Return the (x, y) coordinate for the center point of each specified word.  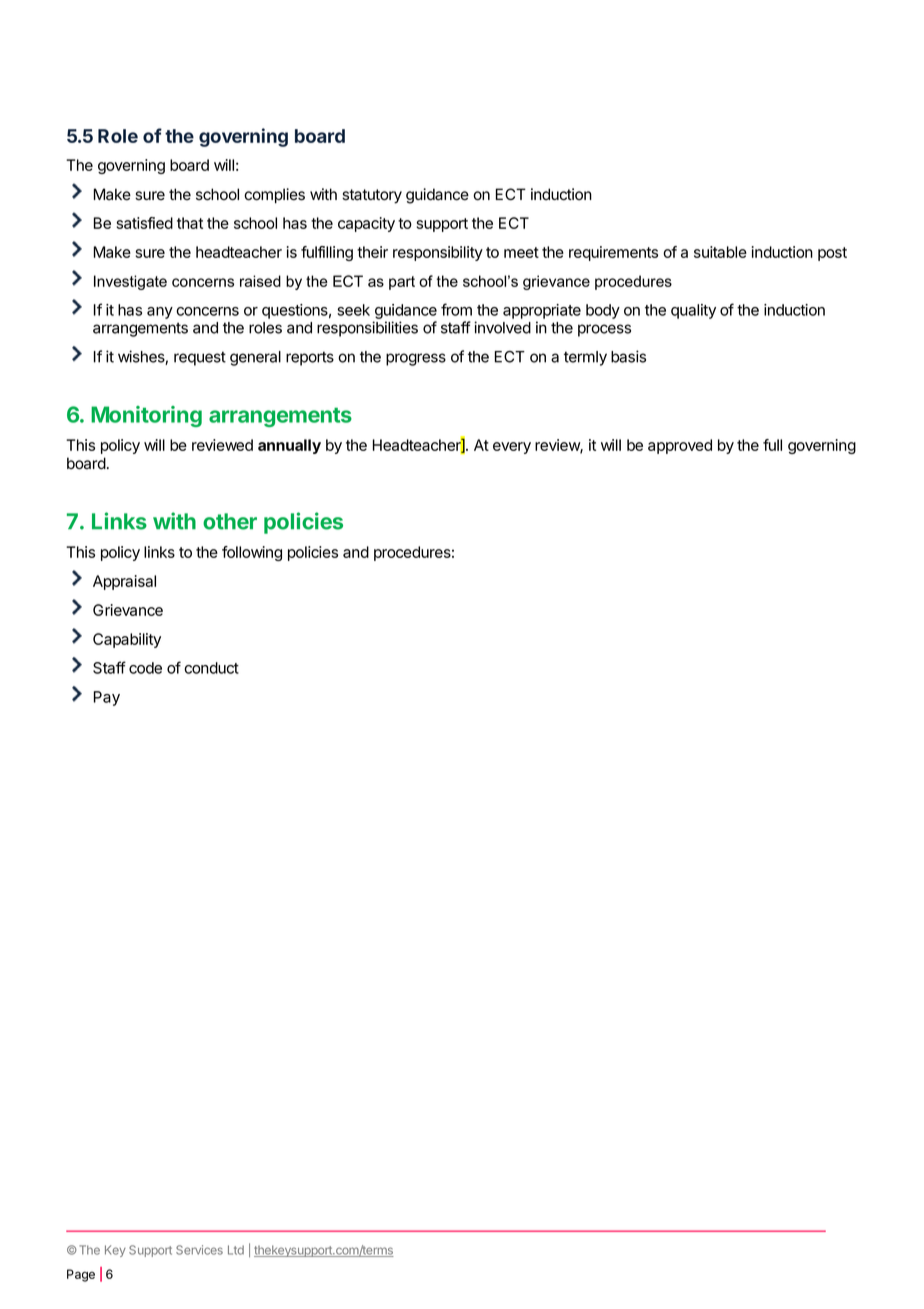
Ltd (236, 1250)
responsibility (438, 253)
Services (199, 1250)
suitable (720, 252)
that (190, 223)
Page (81, 1275)
